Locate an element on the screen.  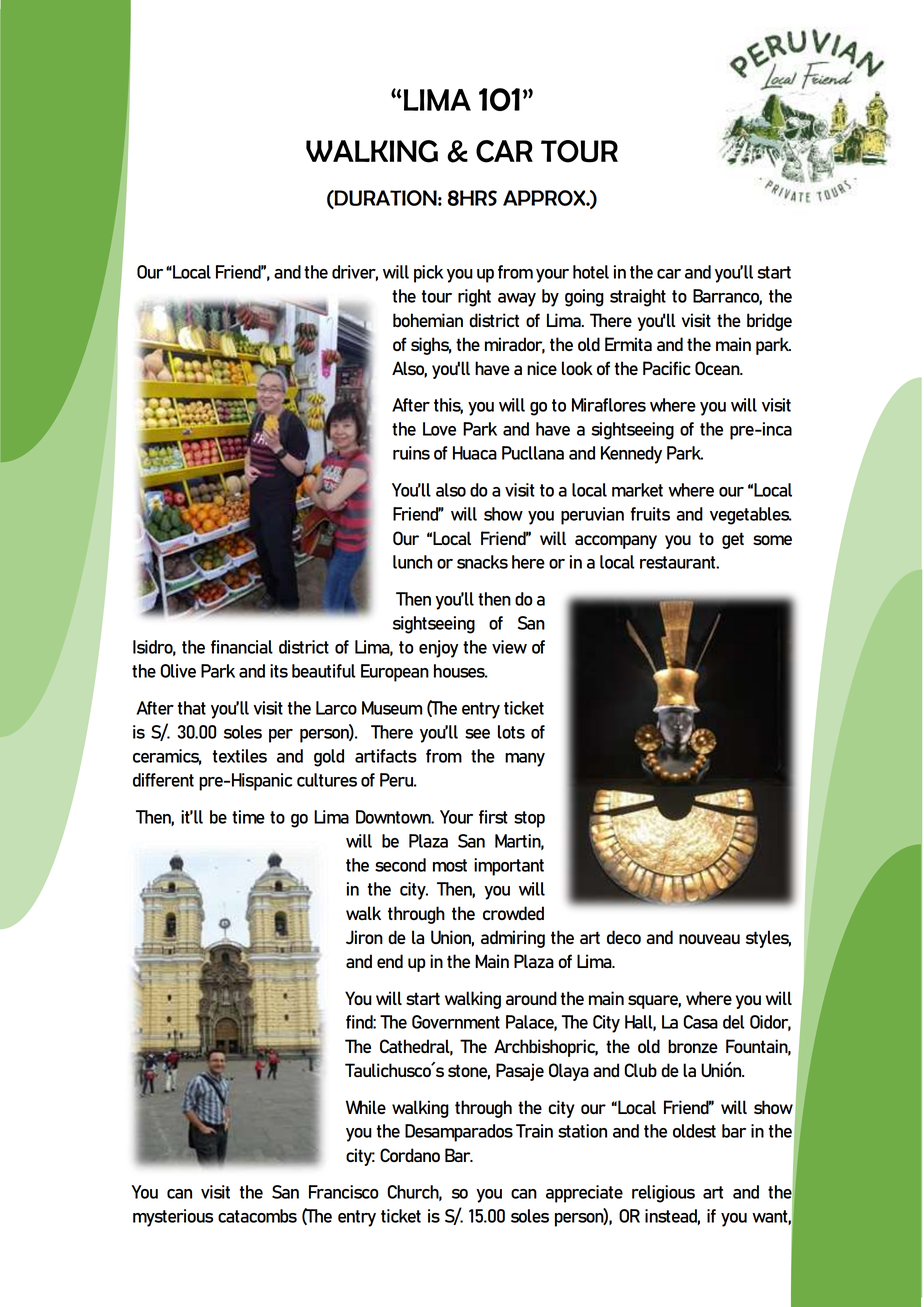
nouveau is located at coordinates (709, 939).
